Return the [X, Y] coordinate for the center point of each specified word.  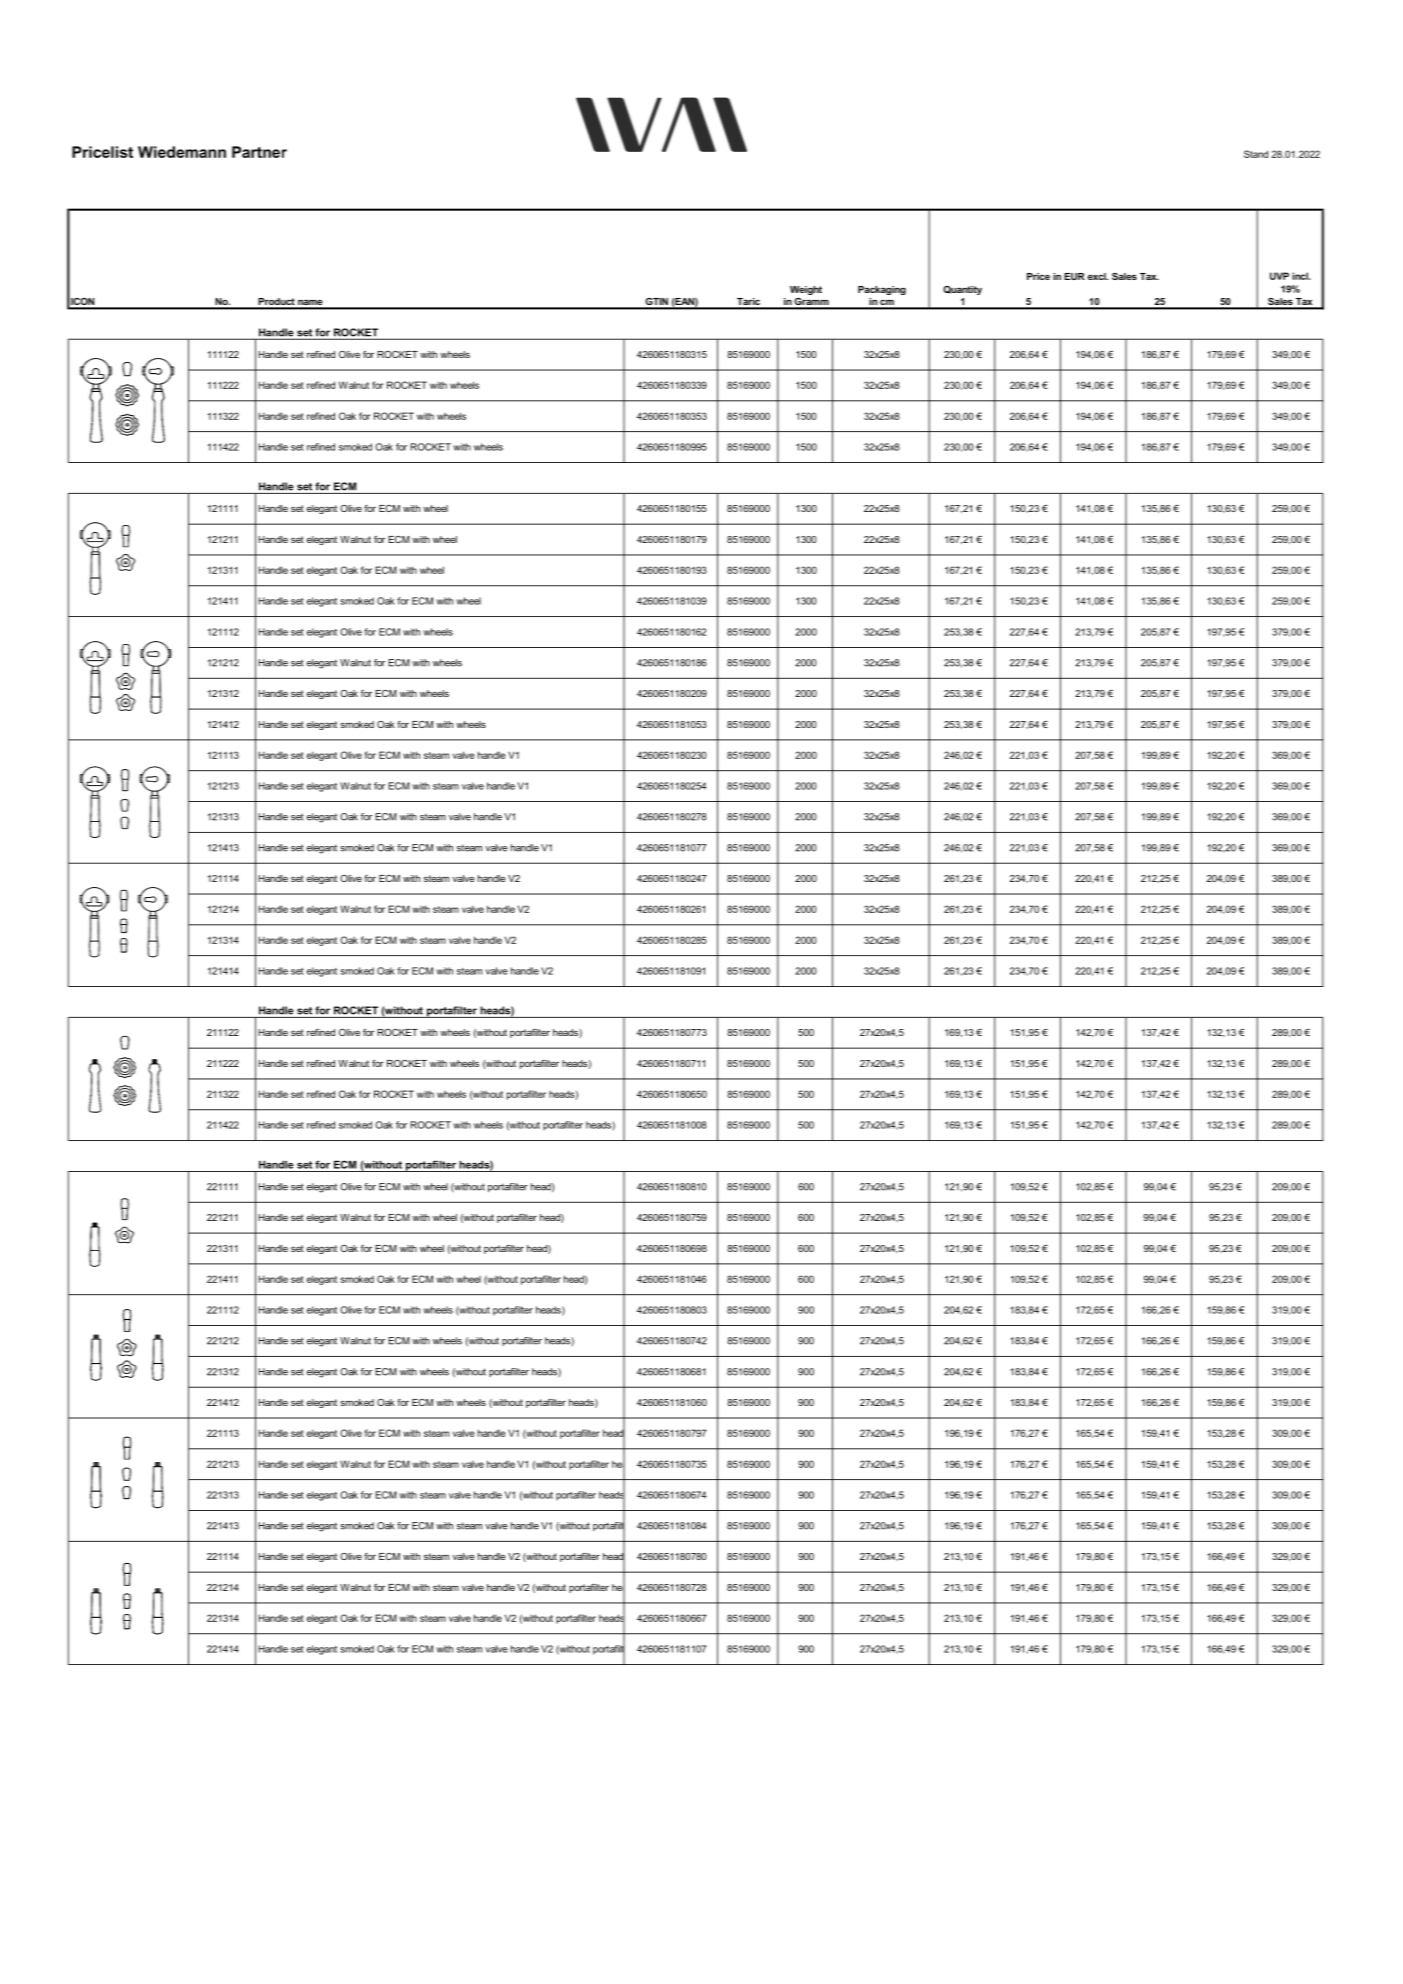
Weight [806, 290]
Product [276, 303]
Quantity [962, 290]
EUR [1074, 276]
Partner [259, 152]
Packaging [882, 290]
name [310, 304]
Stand [1256, 154]
